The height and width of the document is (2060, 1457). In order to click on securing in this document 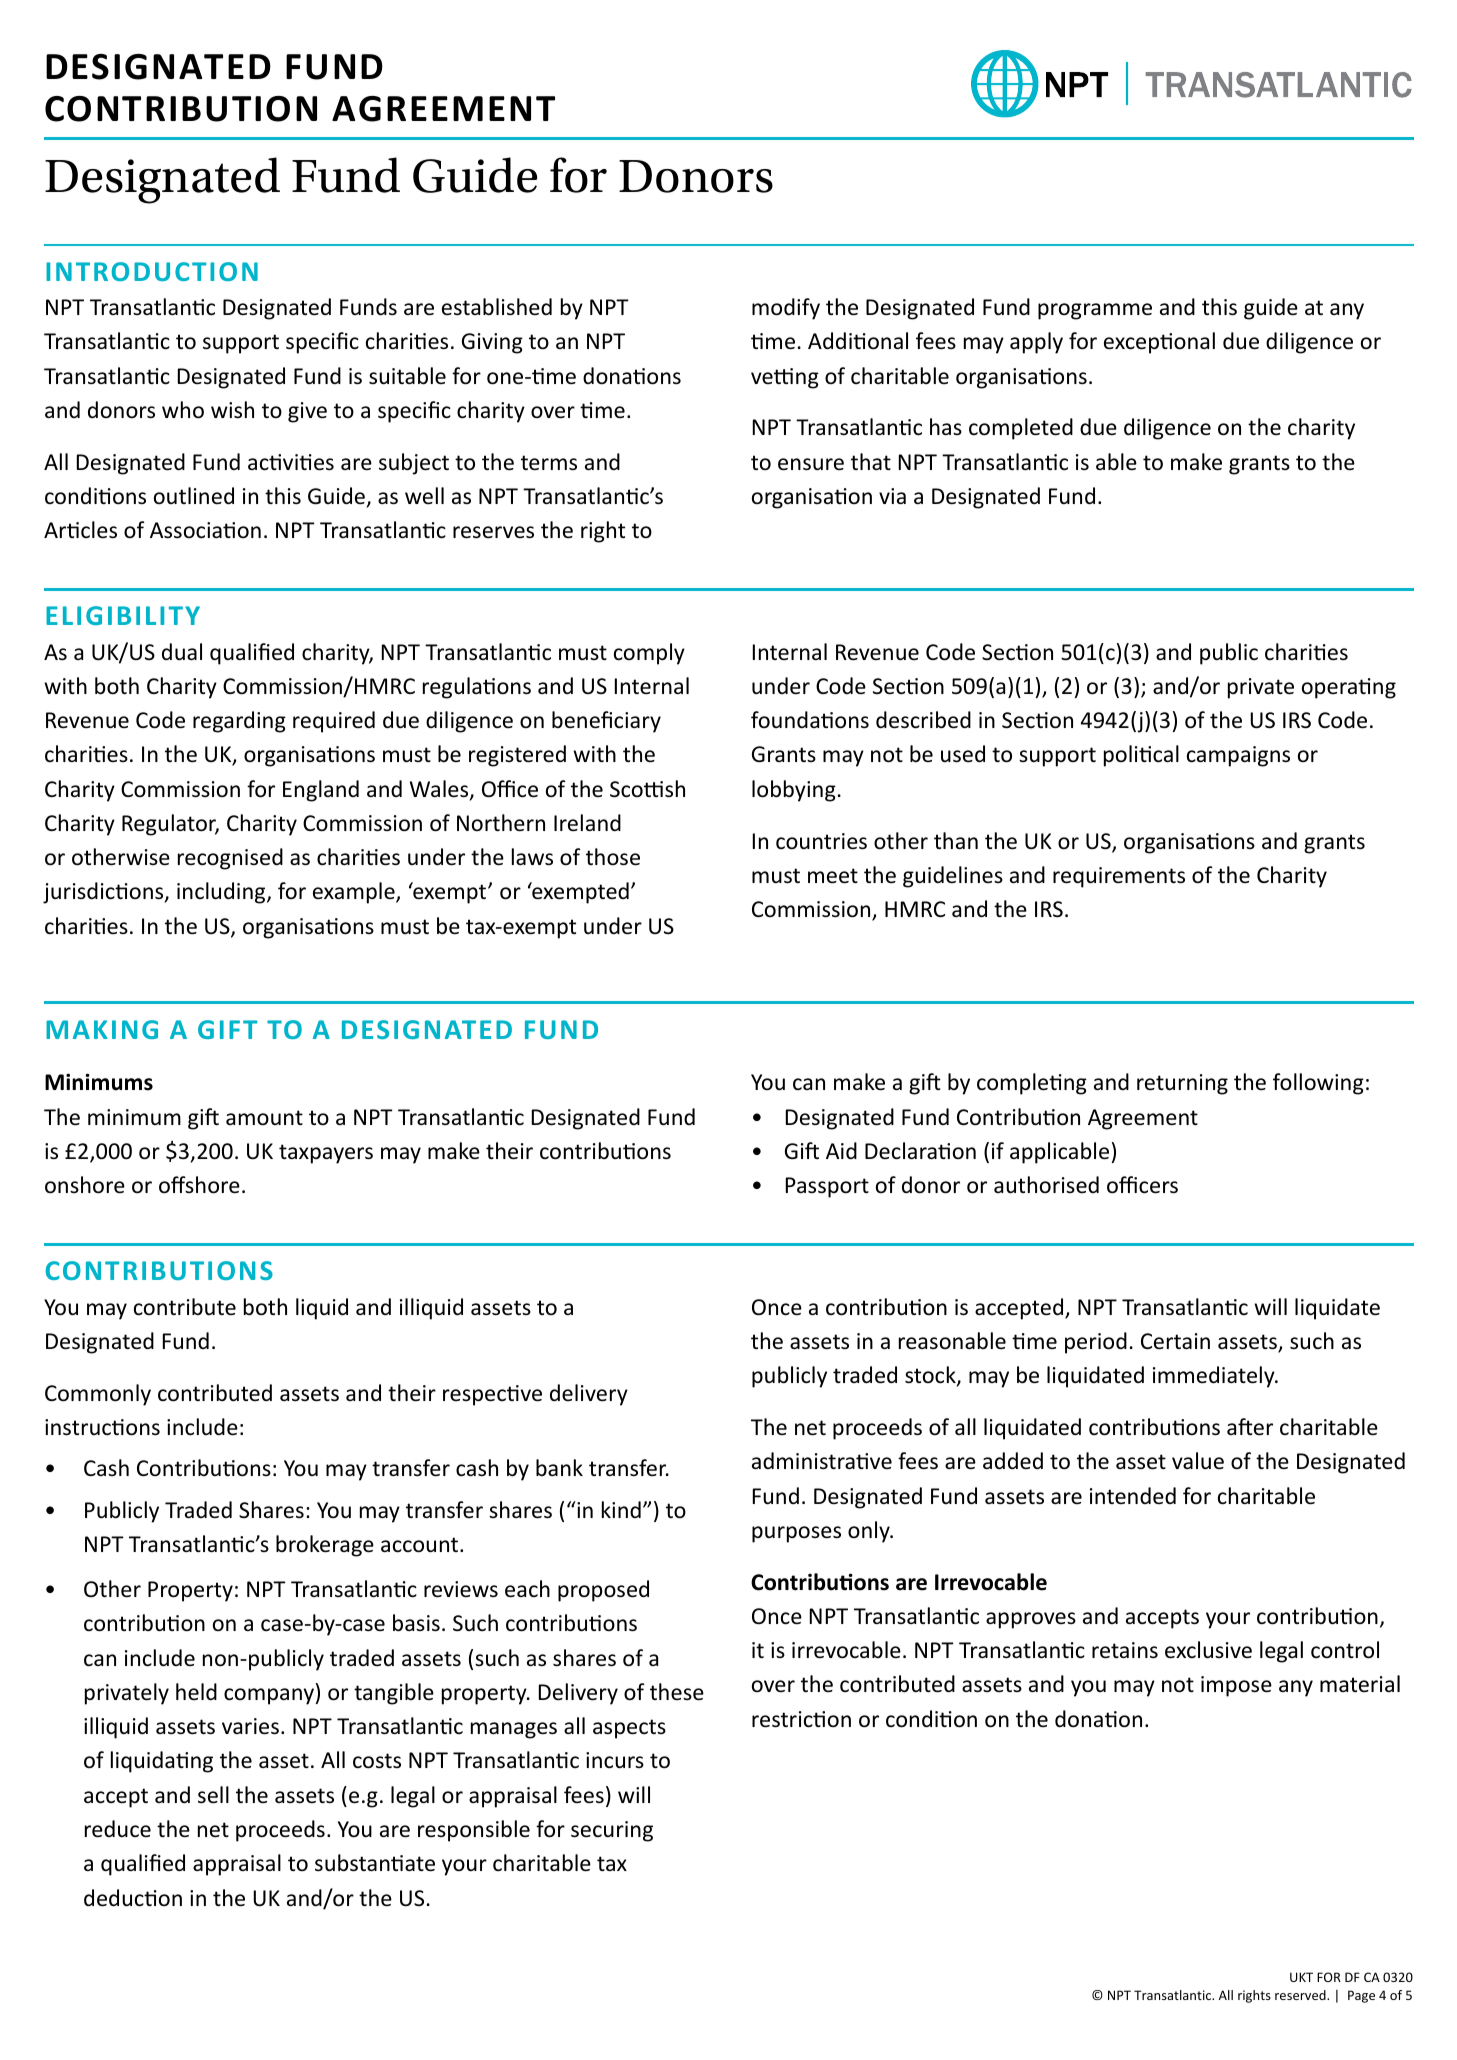, I will do `click(612, 1831)`.
